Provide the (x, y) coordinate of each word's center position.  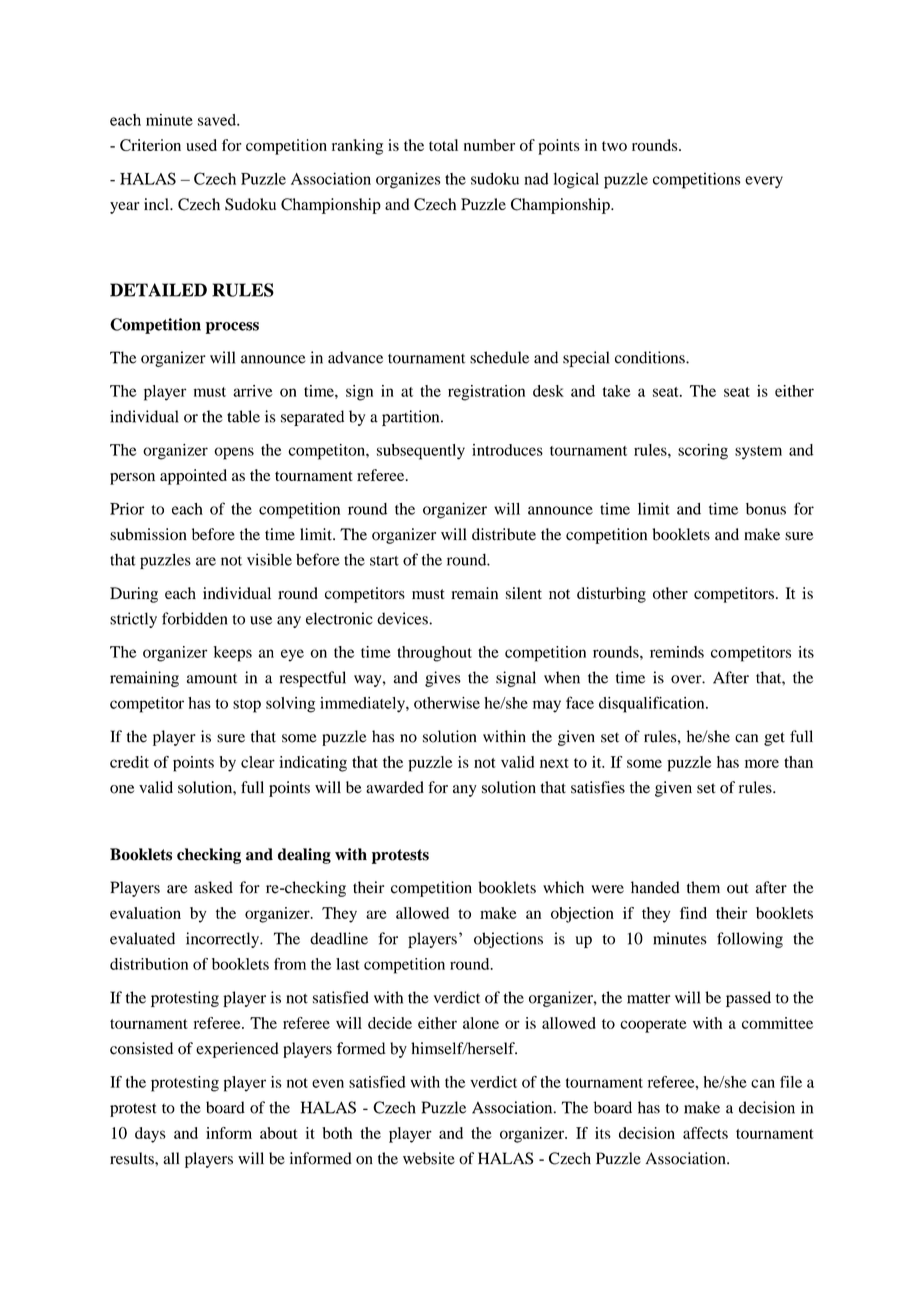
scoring (703, 452)
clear (258, 762)
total (443, 145)
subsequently (421, 452)
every (764, 182)
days (150, 1135)
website (429, 1158)
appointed (193, 477)
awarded (395, 787)
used (201, 145)
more (762, 763)
